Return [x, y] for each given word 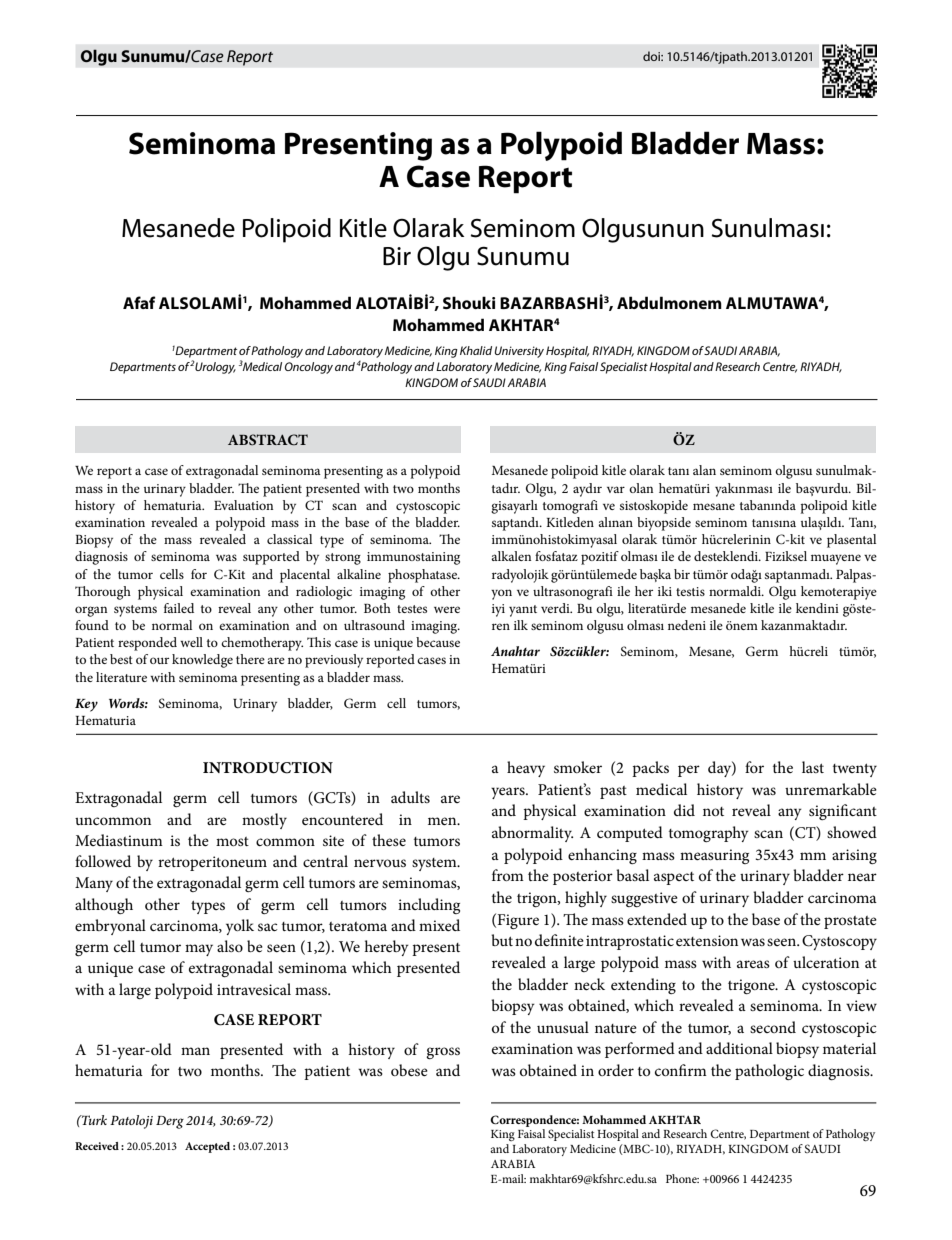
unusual [563, 1027]
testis [690, 591]
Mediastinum [119, 840]
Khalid [476, 350]
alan [704, 470]
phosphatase [423, 576]
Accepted [207, 1147]
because [438, 642]
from [508, 875]
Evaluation [243, 505]
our [159, 660]
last [813, 767]
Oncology [309, 368]
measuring [714, 856]
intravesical [254, 989]
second [773, 1027]
